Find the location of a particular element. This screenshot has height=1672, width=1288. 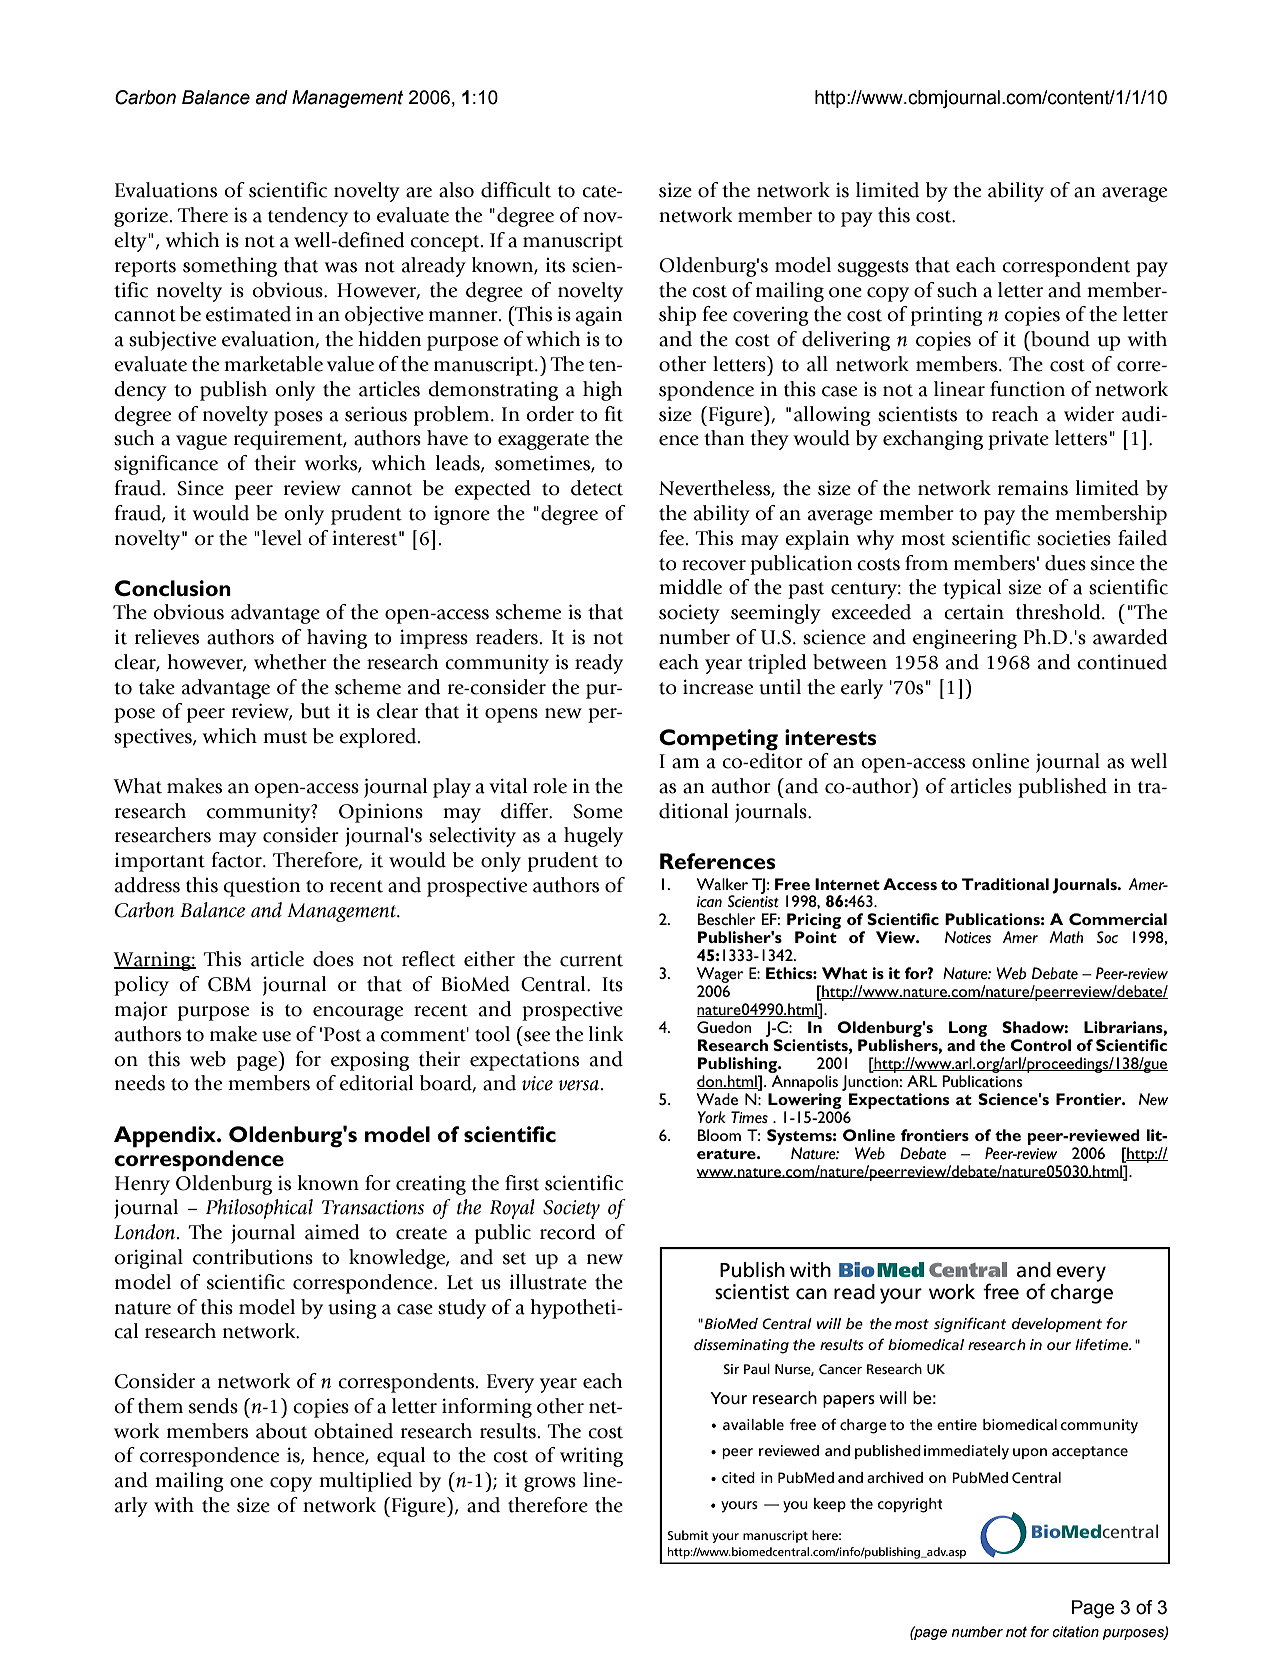

whether is located at coordinates (290, 662).
